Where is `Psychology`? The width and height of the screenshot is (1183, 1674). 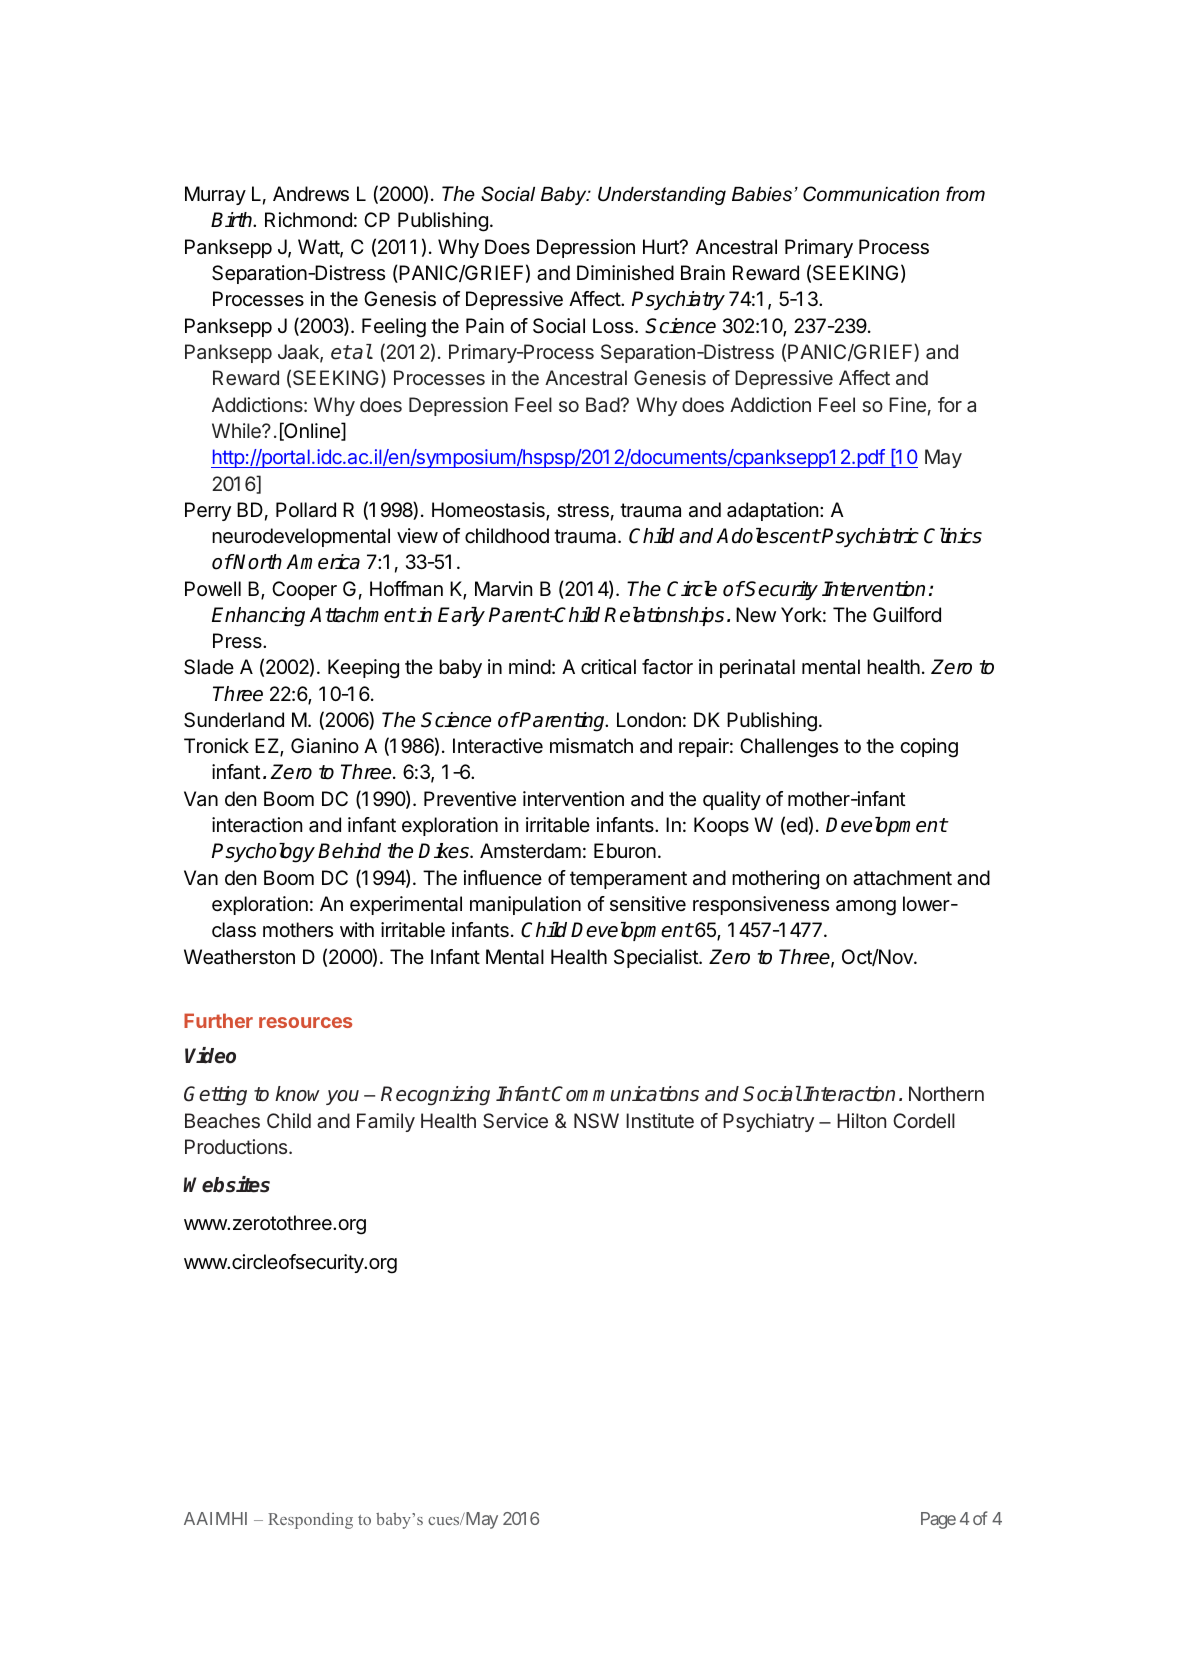
Psychology is located at coordinates (263, 853).
